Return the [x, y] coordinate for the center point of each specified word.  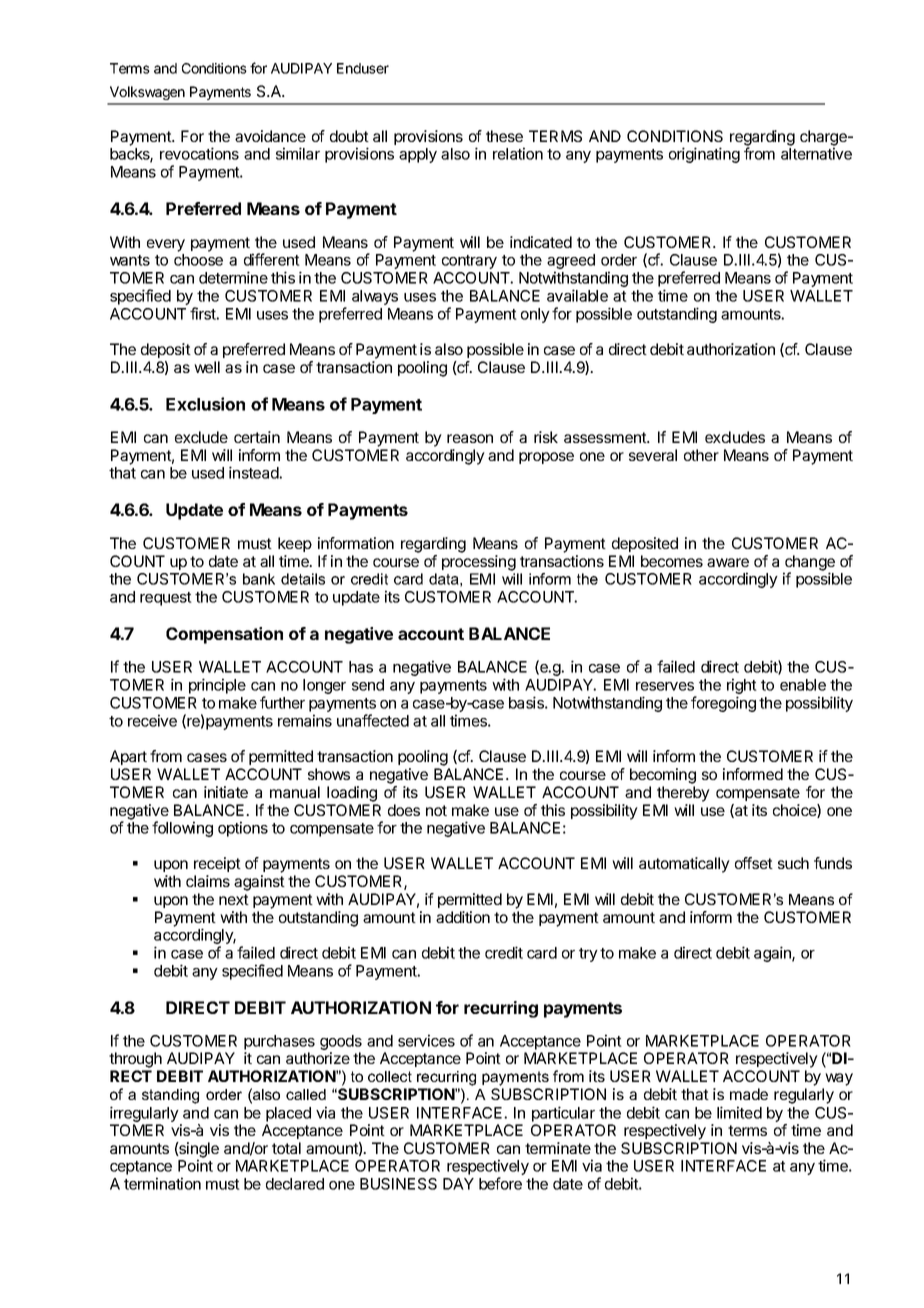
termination [162, 1183]
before [500, 1183]
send [368, 685]
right [742, 687]
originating [704, 155]
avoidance [270, 136]
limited [739, 1112]
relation [518, 153]
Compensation [224, 635]
